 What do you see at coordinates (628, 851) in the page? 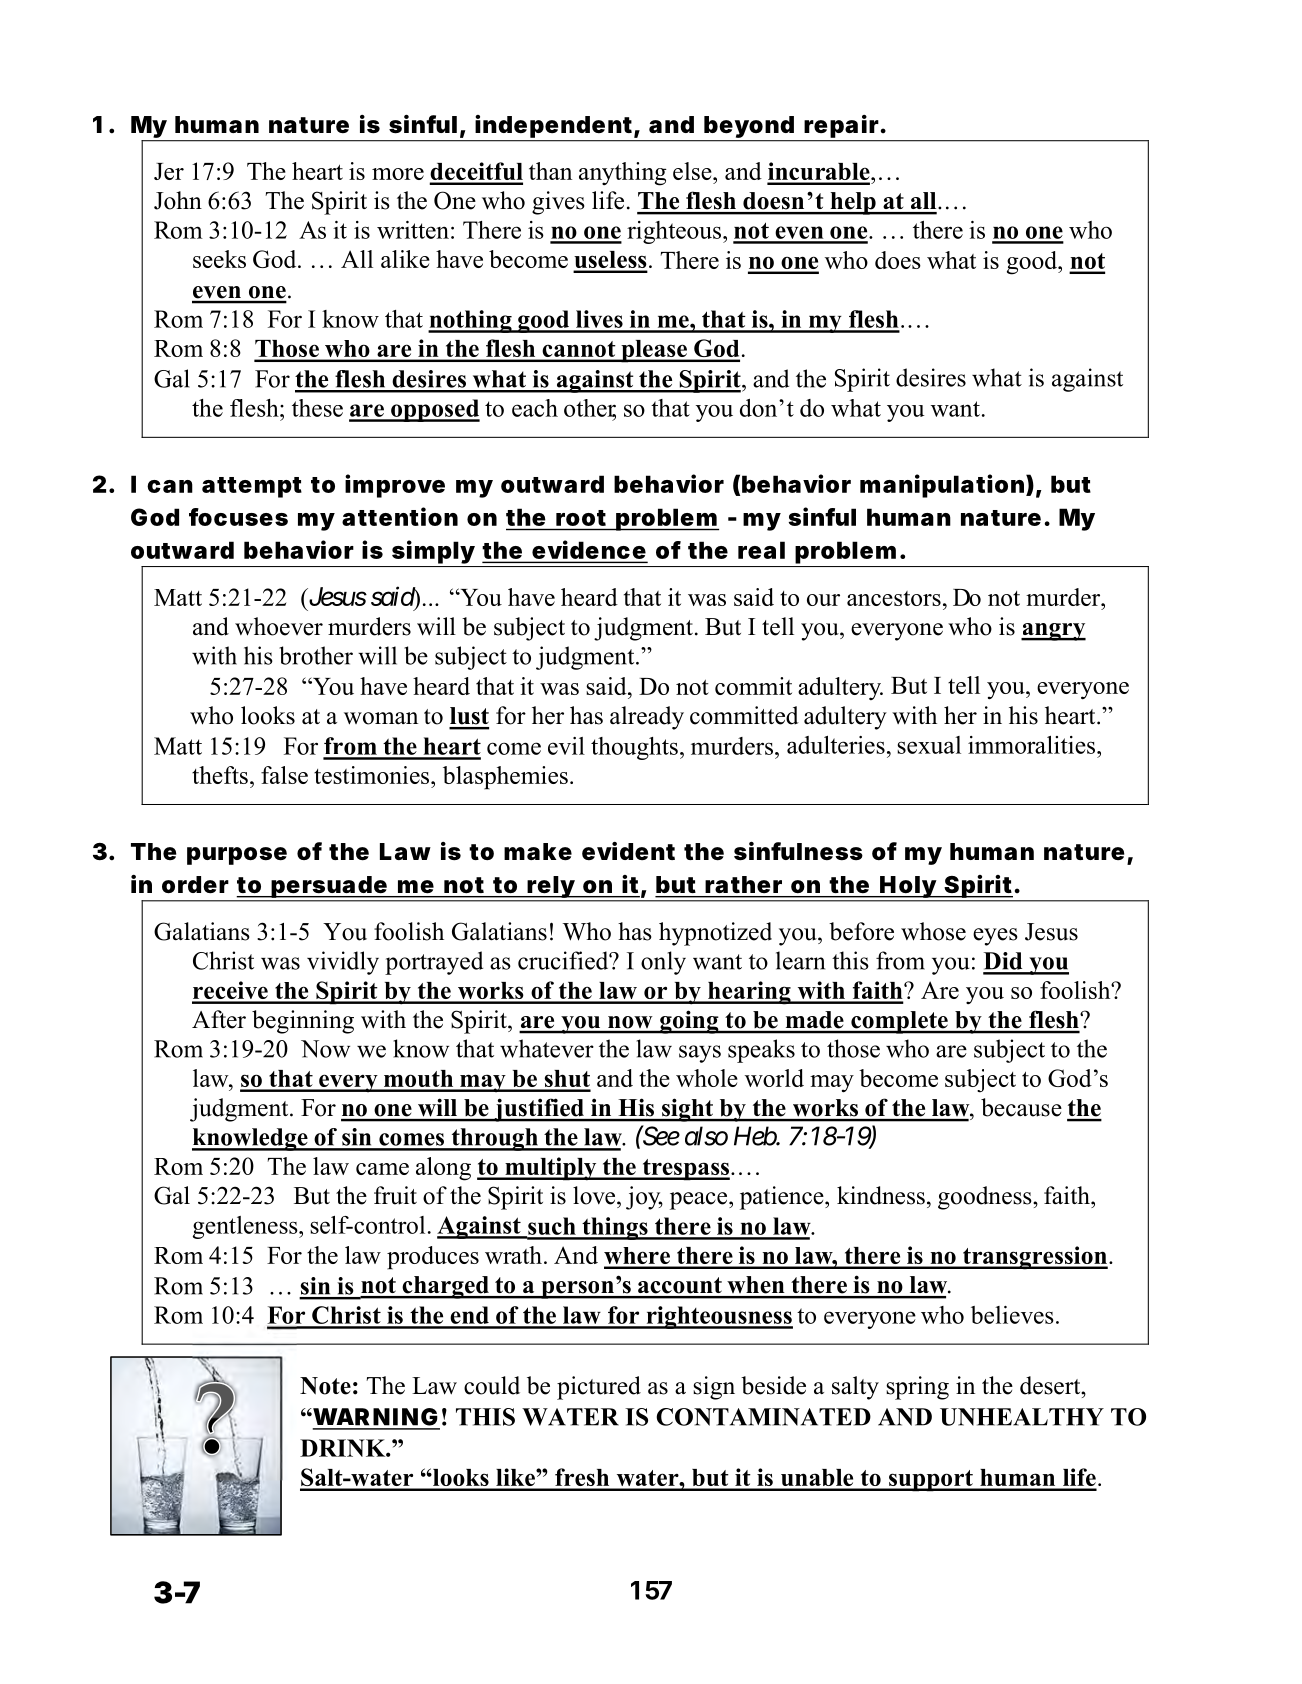
I see `evident` at bounding box center [628, 851].
